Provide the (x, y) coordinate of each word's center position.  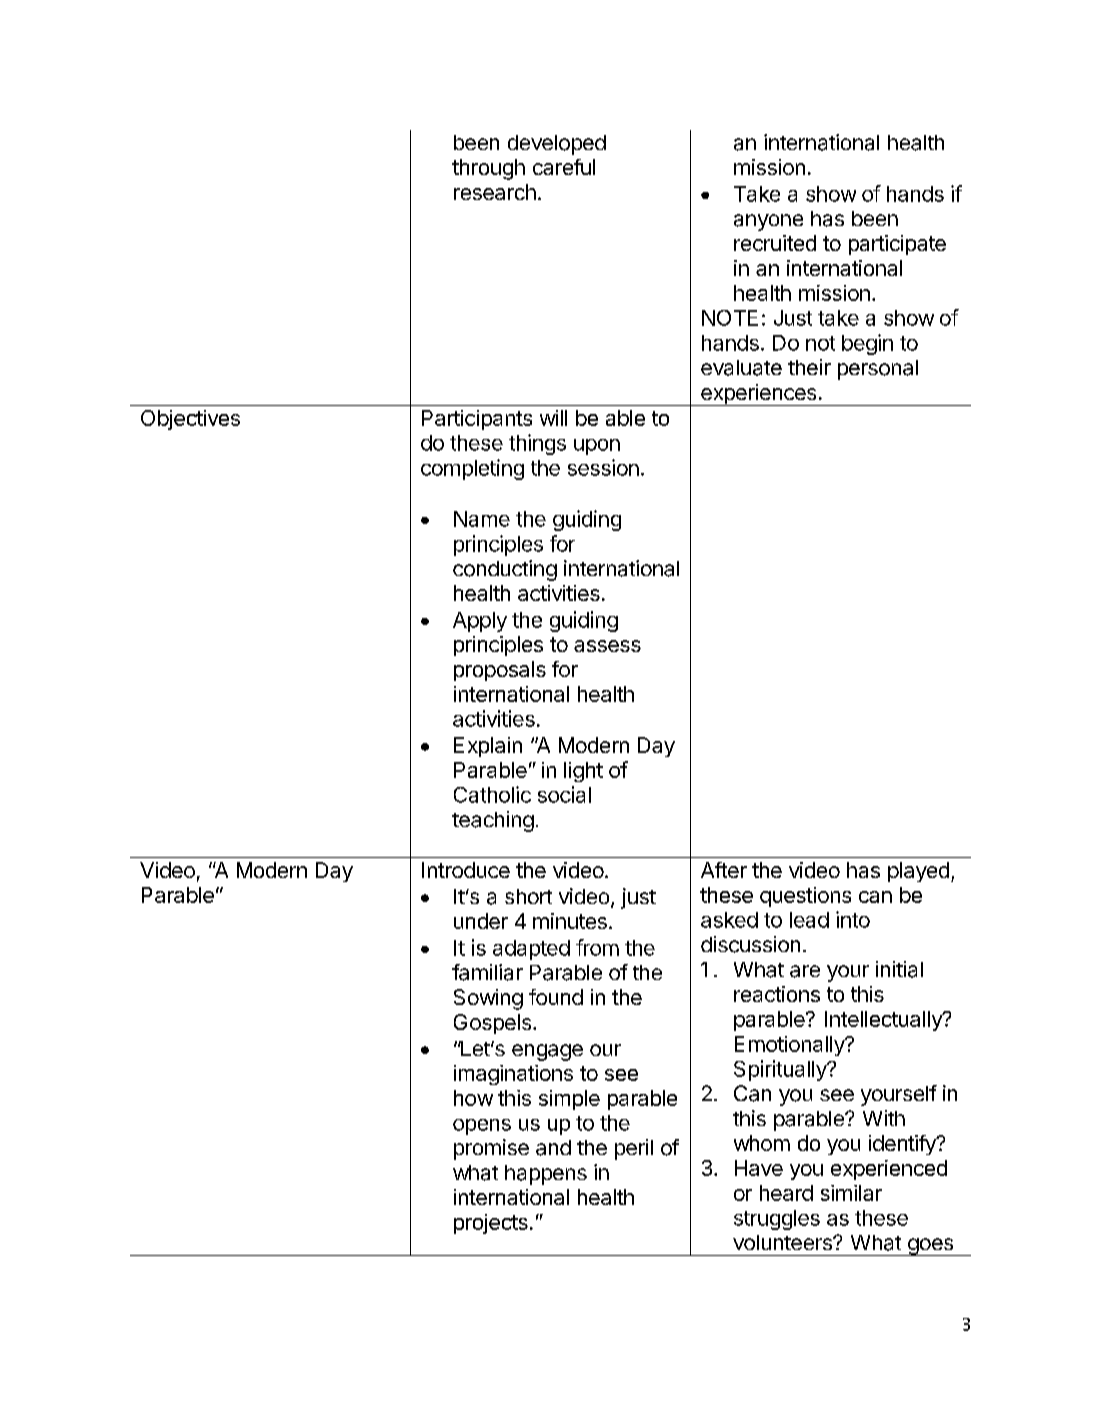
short (528, 896)
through (488, 169)
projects (491, 1224)
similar (851, 1193)
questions (805, 897)
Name (482, 519)
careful (564, 167)
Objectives (190, 420)
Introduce (466, 870)
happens (546, 1175)
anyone (768, 222)
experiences (759, 395)
